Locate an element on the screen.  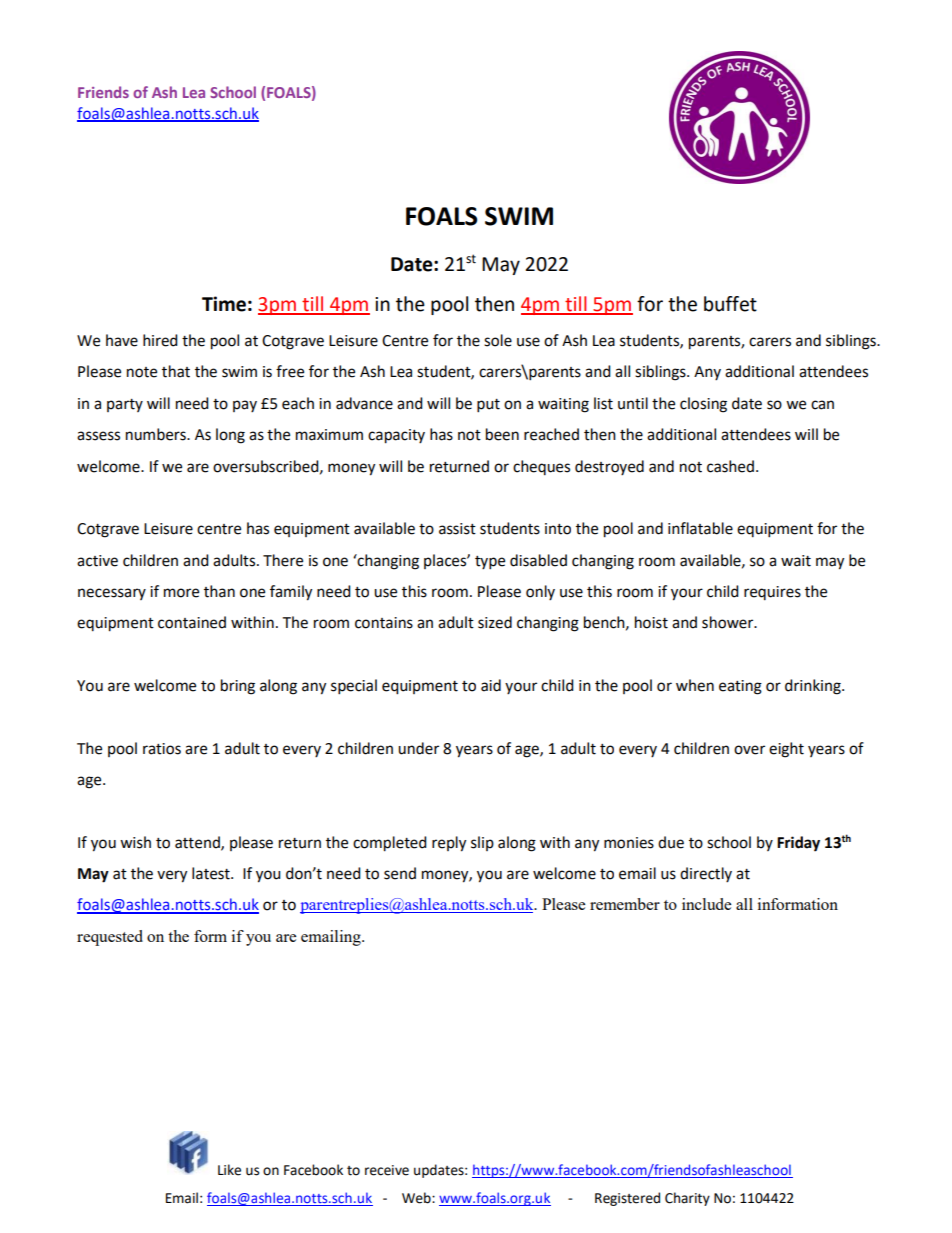
sole is located at coordinates (498, 340).
